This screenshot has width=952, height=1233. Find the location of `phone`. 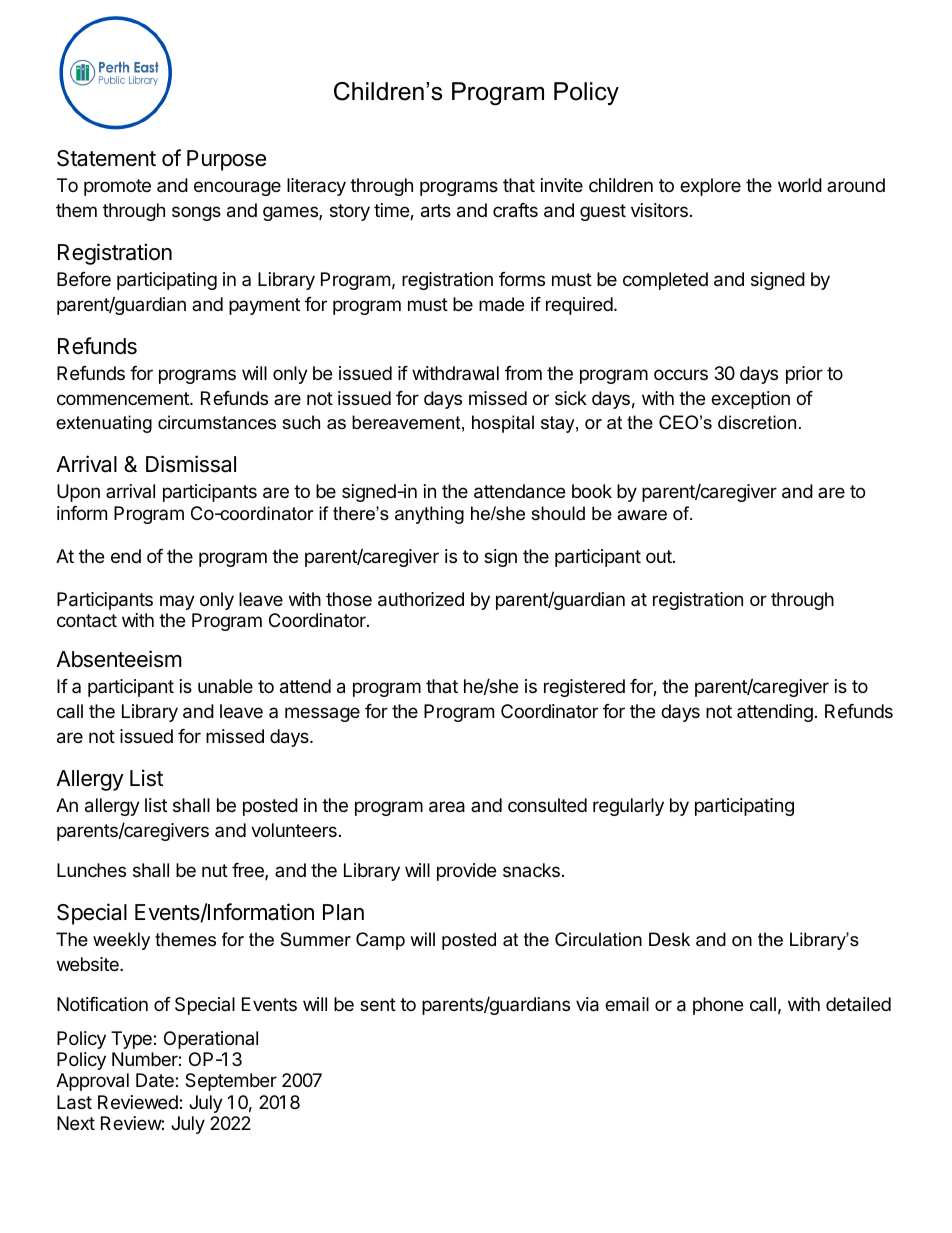

phone is located at coordinates (718, 1006).
